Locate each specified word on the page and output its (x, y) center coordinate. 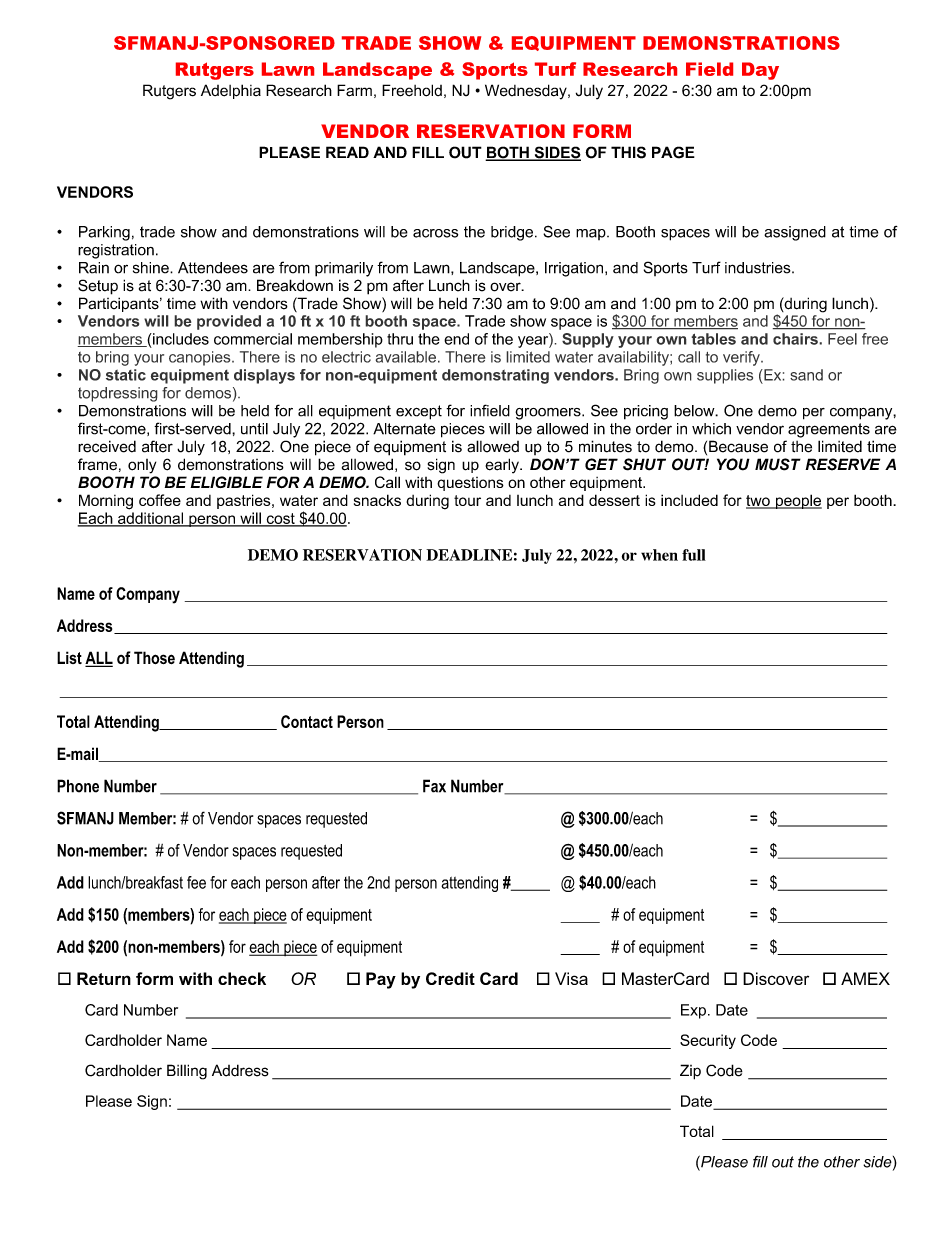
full (694, 555)
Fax (434, 786)
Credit (450, 978)
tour (467, 500)
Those (154, 657)
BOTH (508, 153)
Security (708, 1041)
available (405, 357)
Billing (187, 1072)
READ (347, 152)
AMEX (865, 978)
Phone (78, 786)
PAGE (673, 152)
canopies (201, 358)
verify (742, 358)
